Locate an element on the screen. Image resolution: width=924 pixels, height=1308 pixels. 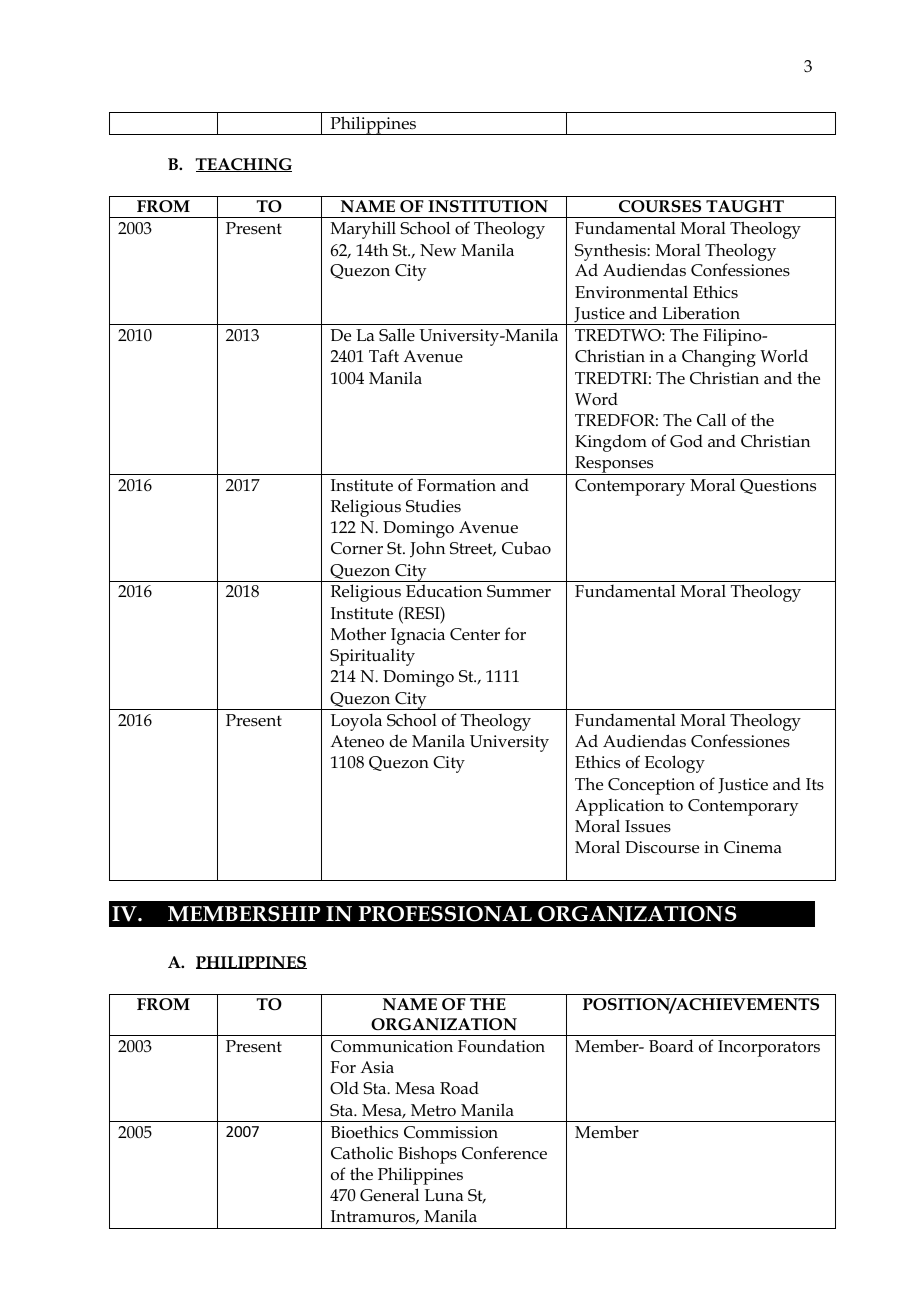
Application is located at coordinates (619, 807).
